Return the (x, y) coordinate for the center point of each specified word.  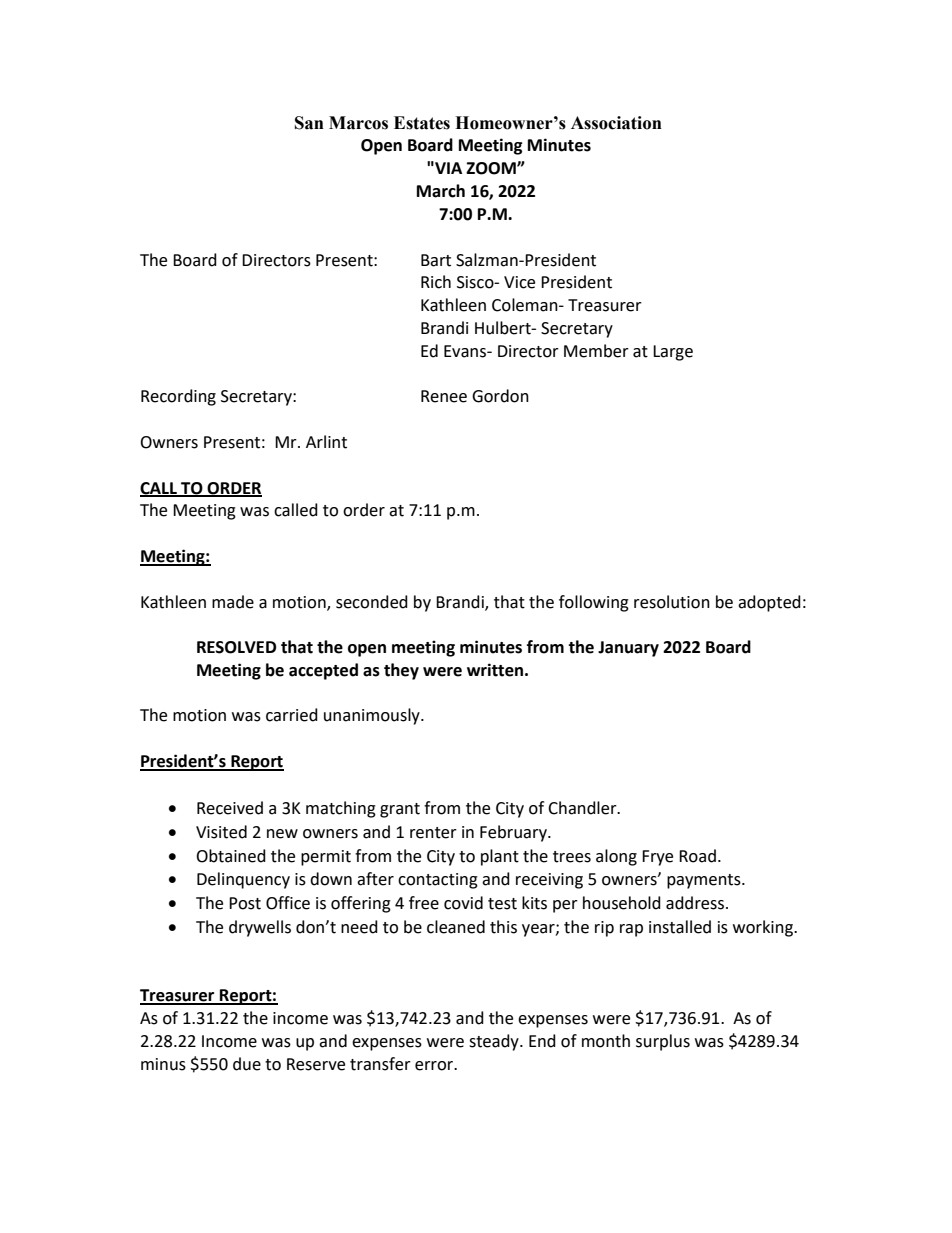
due (247, 1064)
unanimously (373, 716)
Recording (178, 397)
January (628, 649)
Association (616, 123)
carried (292, 715)
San (309, 123)
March (441, 191)
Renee (444, 396)
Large (673, 353)
